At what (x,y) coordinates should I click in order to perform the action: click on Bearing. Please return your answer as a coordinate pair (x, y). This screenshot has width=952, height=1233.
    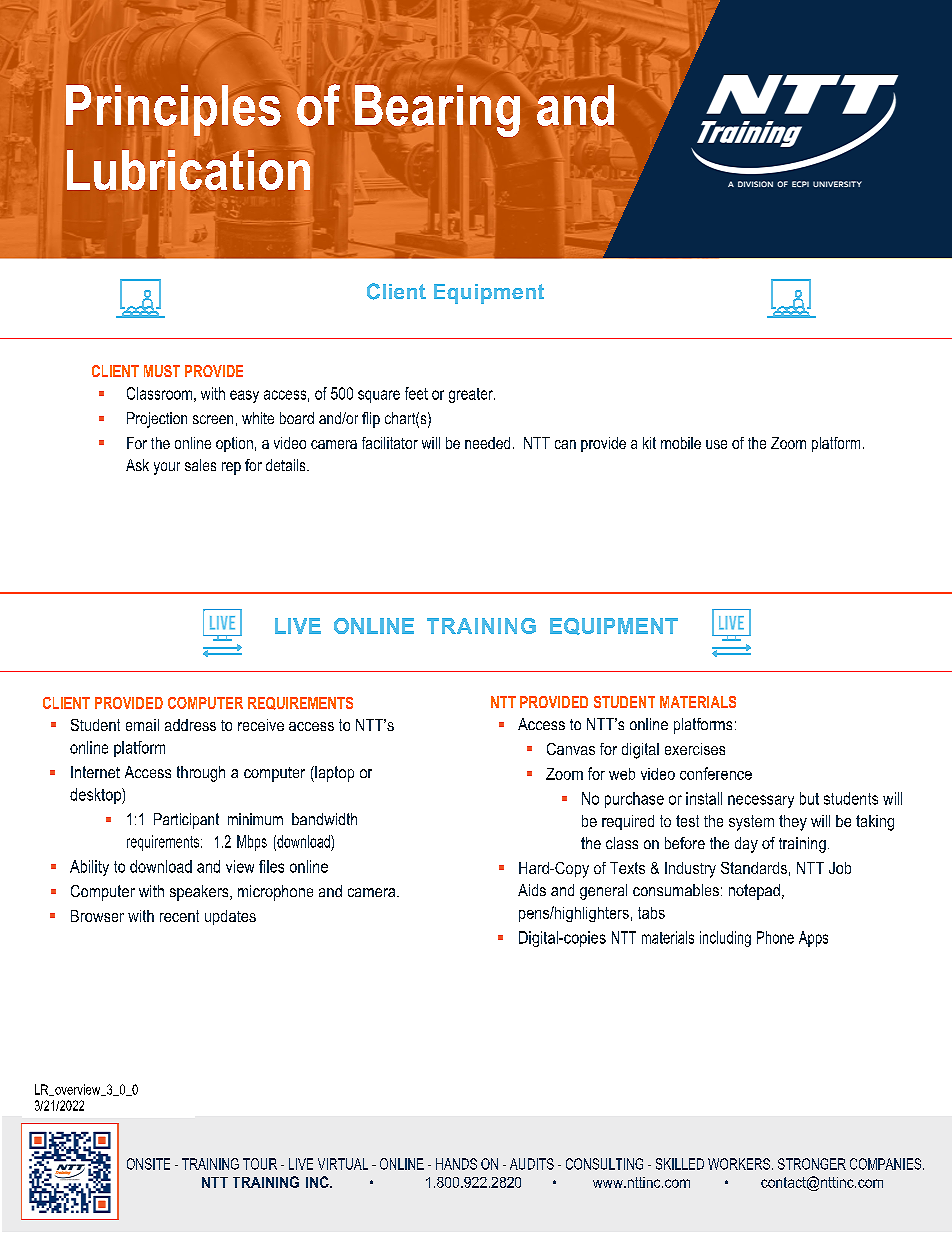
    Looking at the image, I should click on (437, 111).
